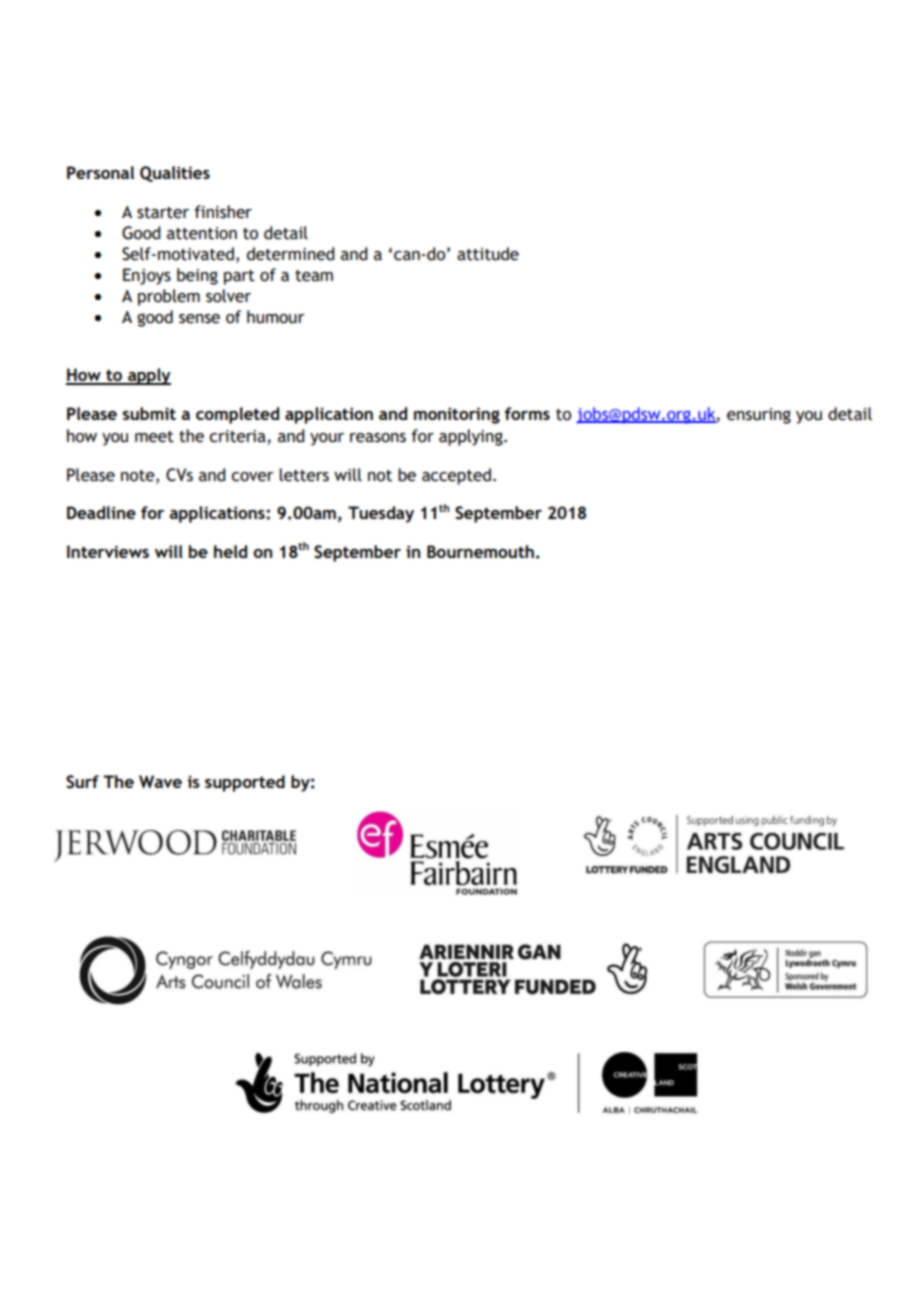 This document has width=924, height=1308. Describe the element at coordinates (252, 477) in the document. I see `cover` at that location.
